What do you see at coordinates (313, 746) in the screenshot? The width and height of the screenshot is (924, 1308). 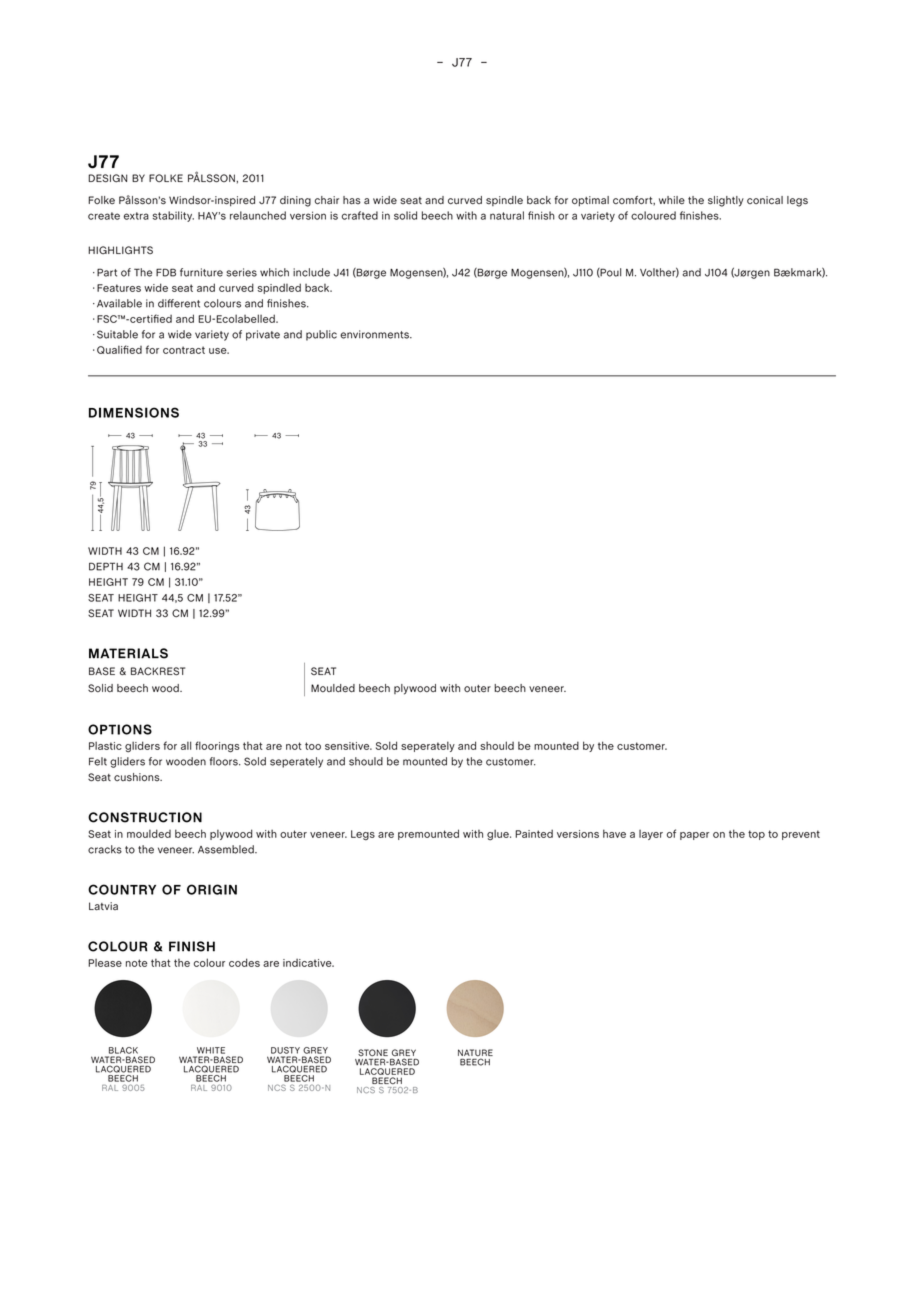 I see `too` at bounding box center [313, 746].
